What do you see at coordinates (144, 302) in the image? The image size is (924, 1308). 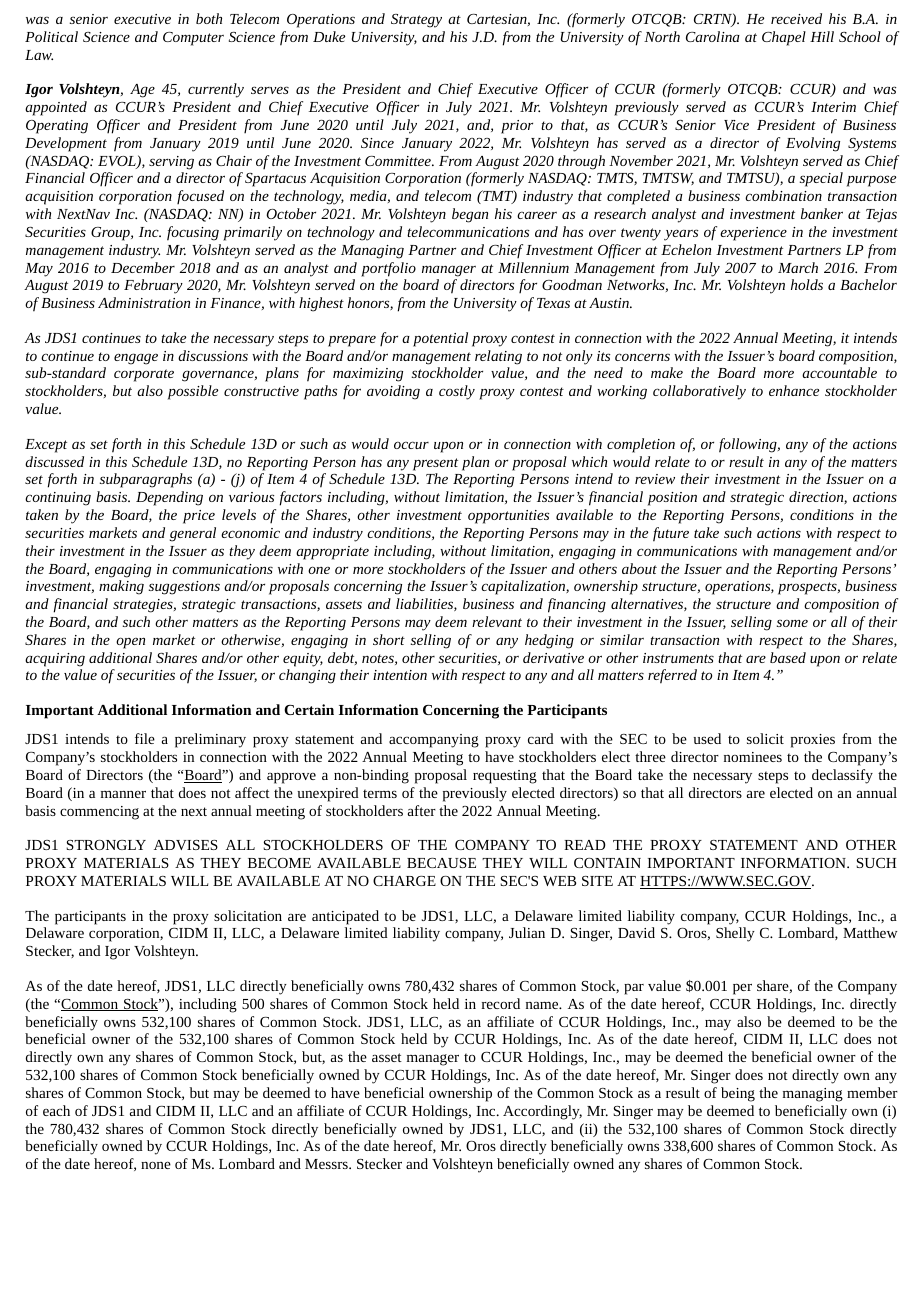 I see `Administration` at bounding box center [144, 302].
